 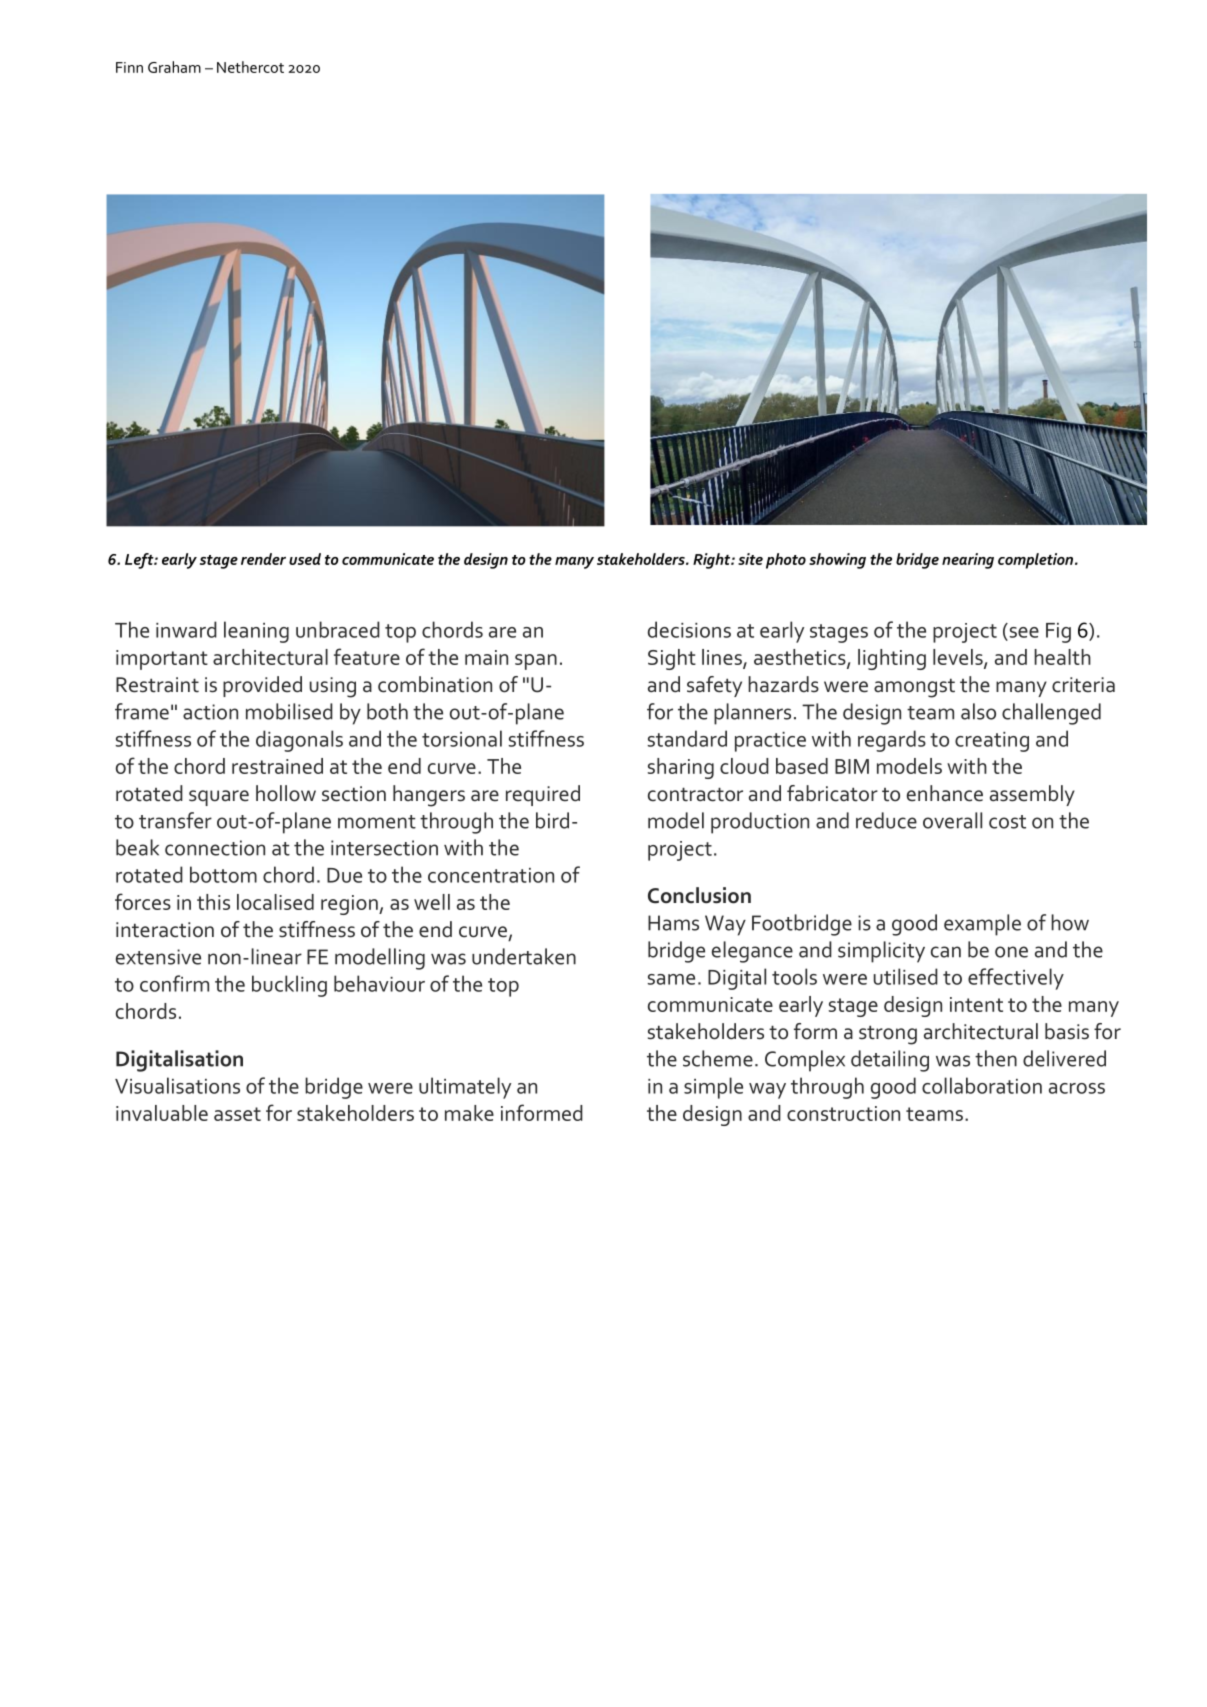 What do you see at coordinates (982, 1085) in the screenshot?
I see `collaboration` at bounding box center [982, 1085].
